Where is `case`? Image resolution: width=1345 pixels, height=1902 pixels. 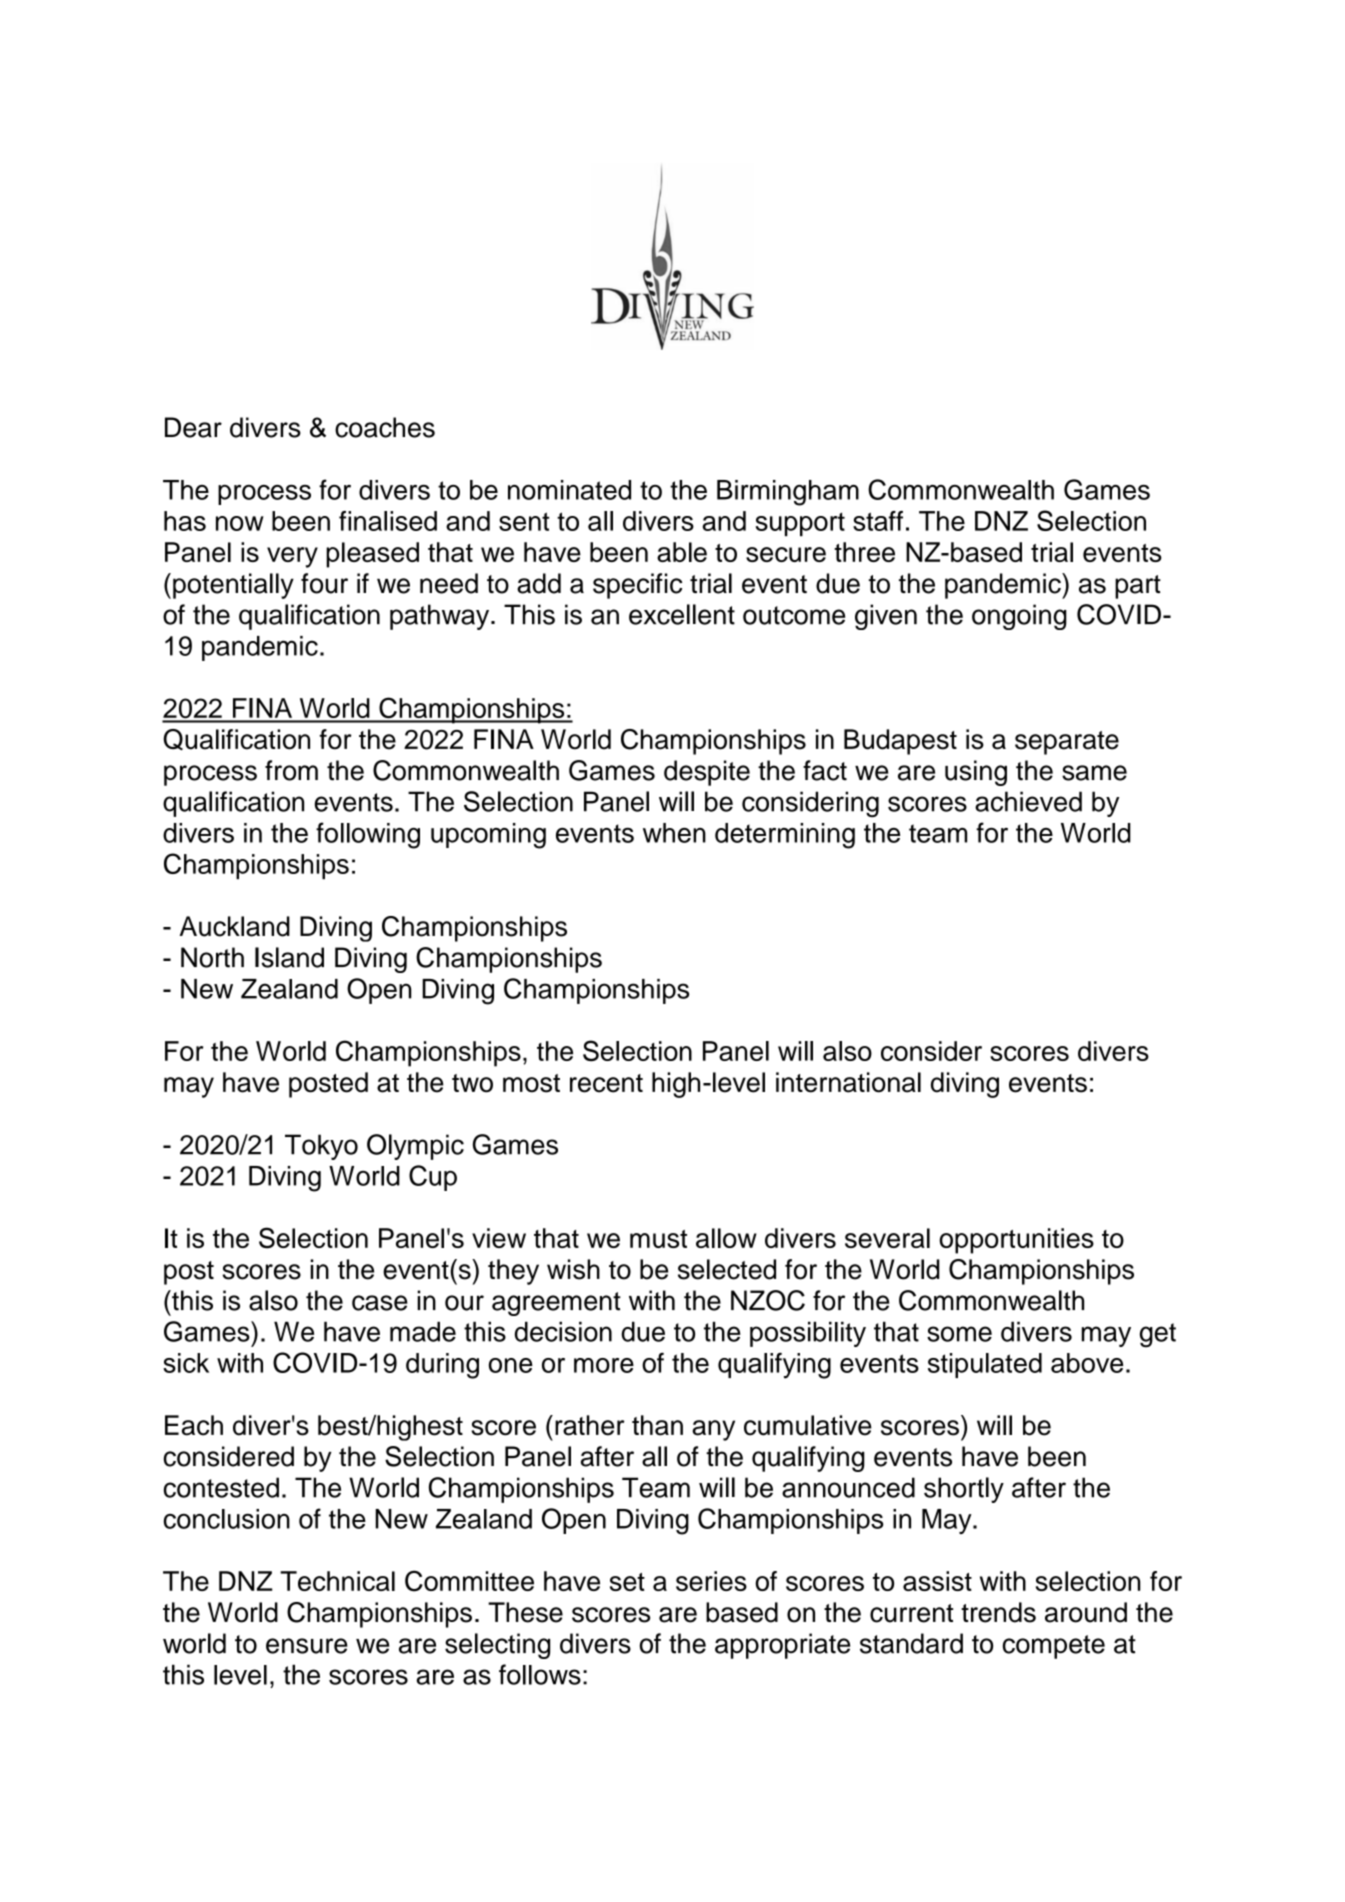 case is located at coordinates (380, 1303).
